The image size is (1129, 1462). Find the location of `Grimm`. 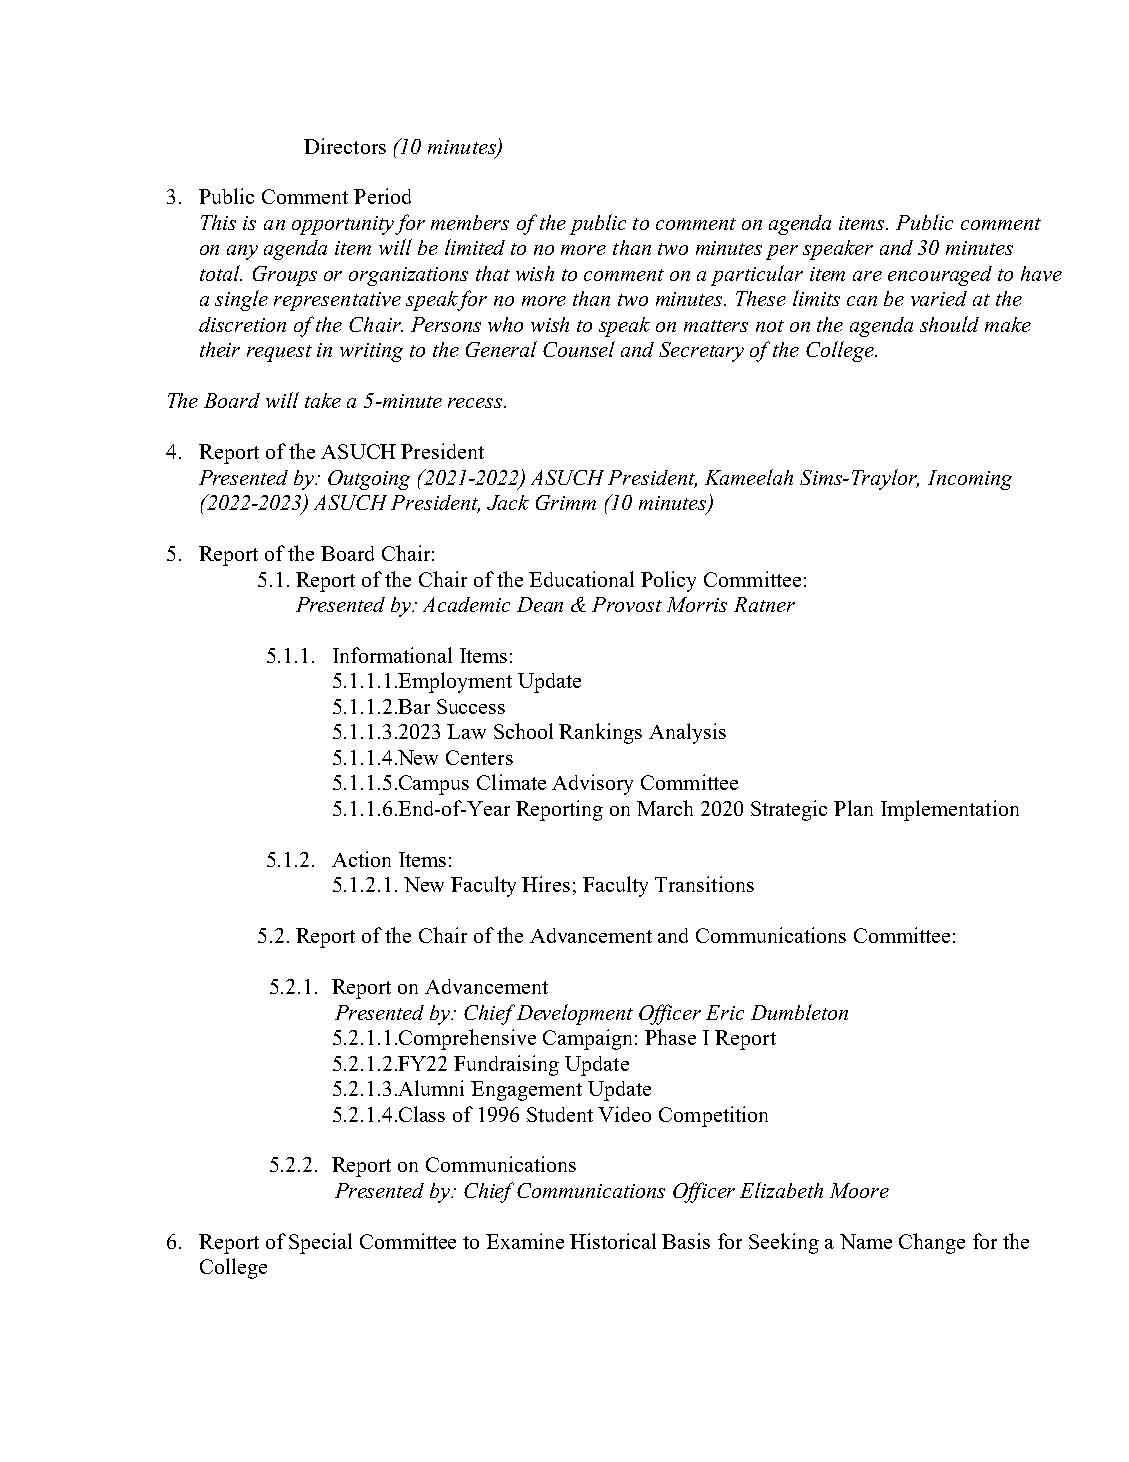

Grimm is located at coordinates (566, 502).
